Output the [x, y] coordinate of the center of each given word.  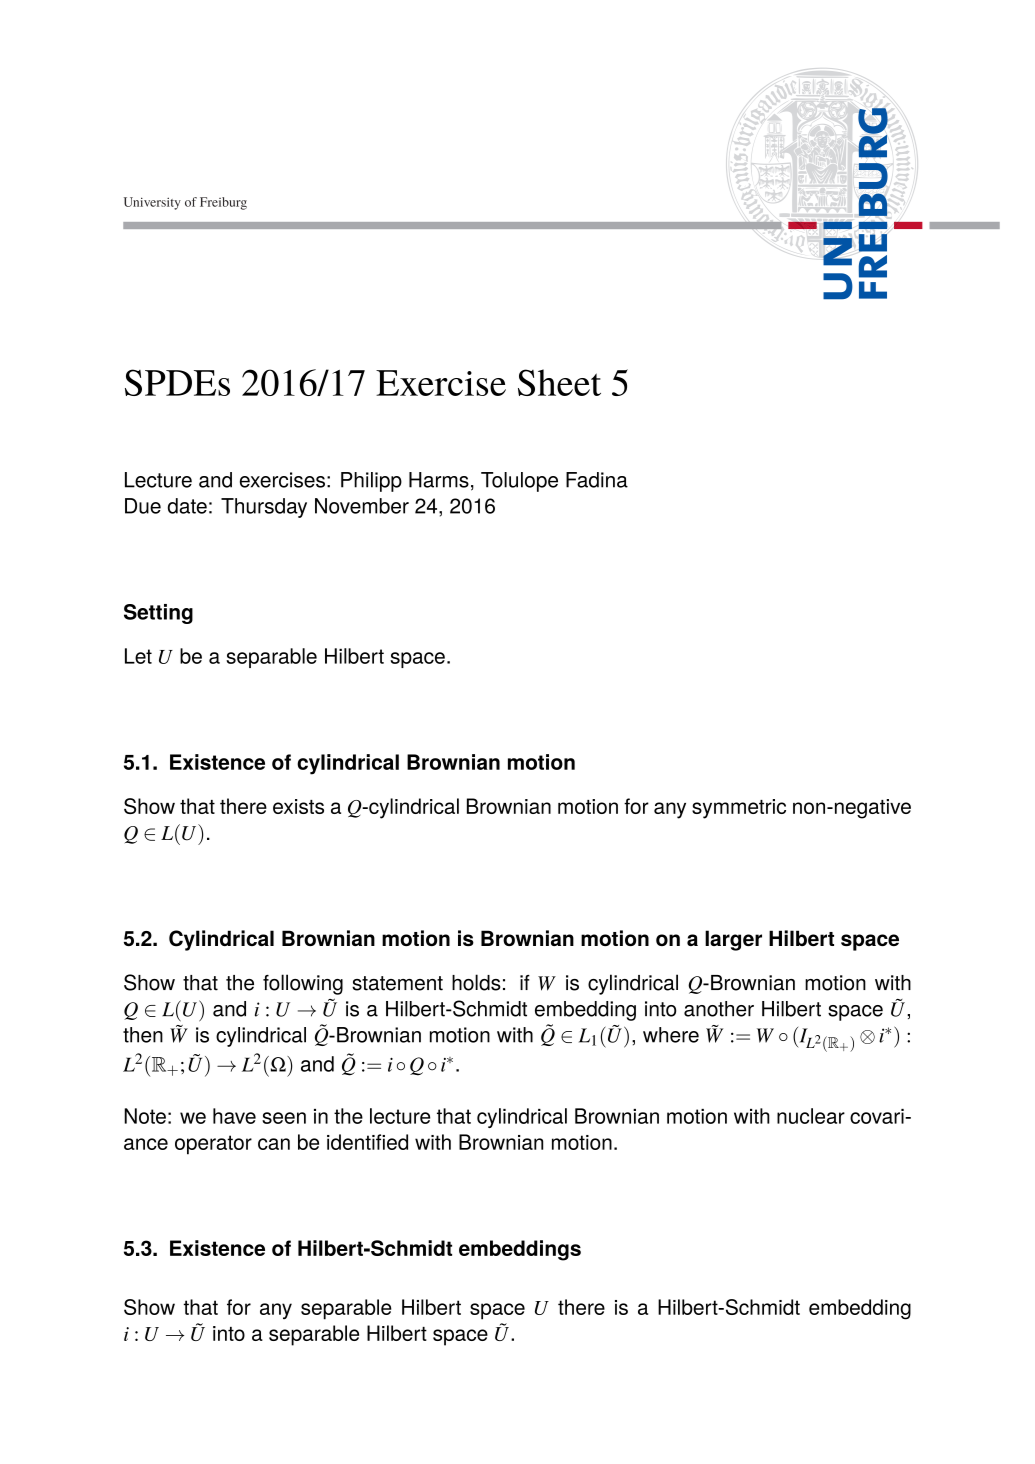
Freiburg [223, 203]
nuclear [811, 1116]
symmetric [739, 809]
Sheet [559, 382]
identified [367, 1142]
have [234, 1116]
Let [138, 656]
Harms [439, 480]
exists [298, 806]
